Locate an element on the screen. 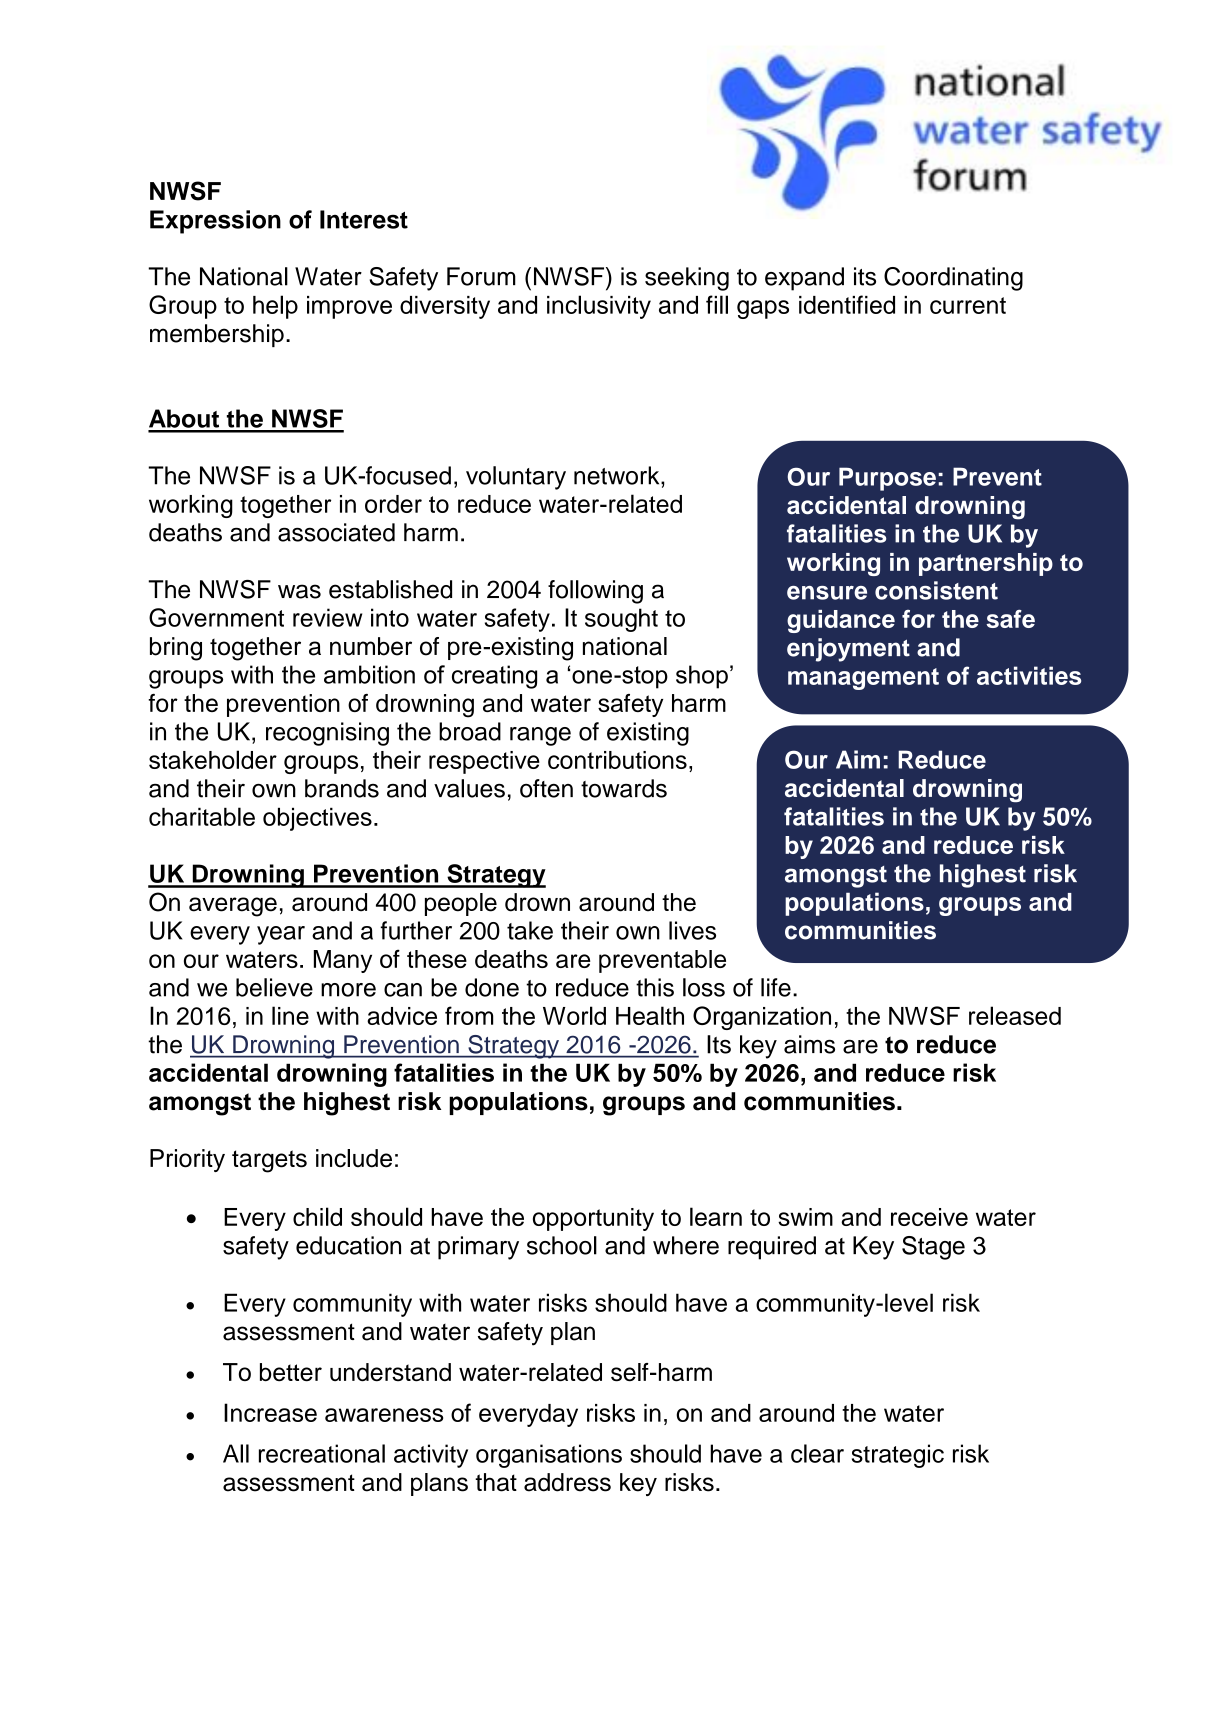 The image size is (1227, 1735). receive is located at coordinates (929, 1217).
